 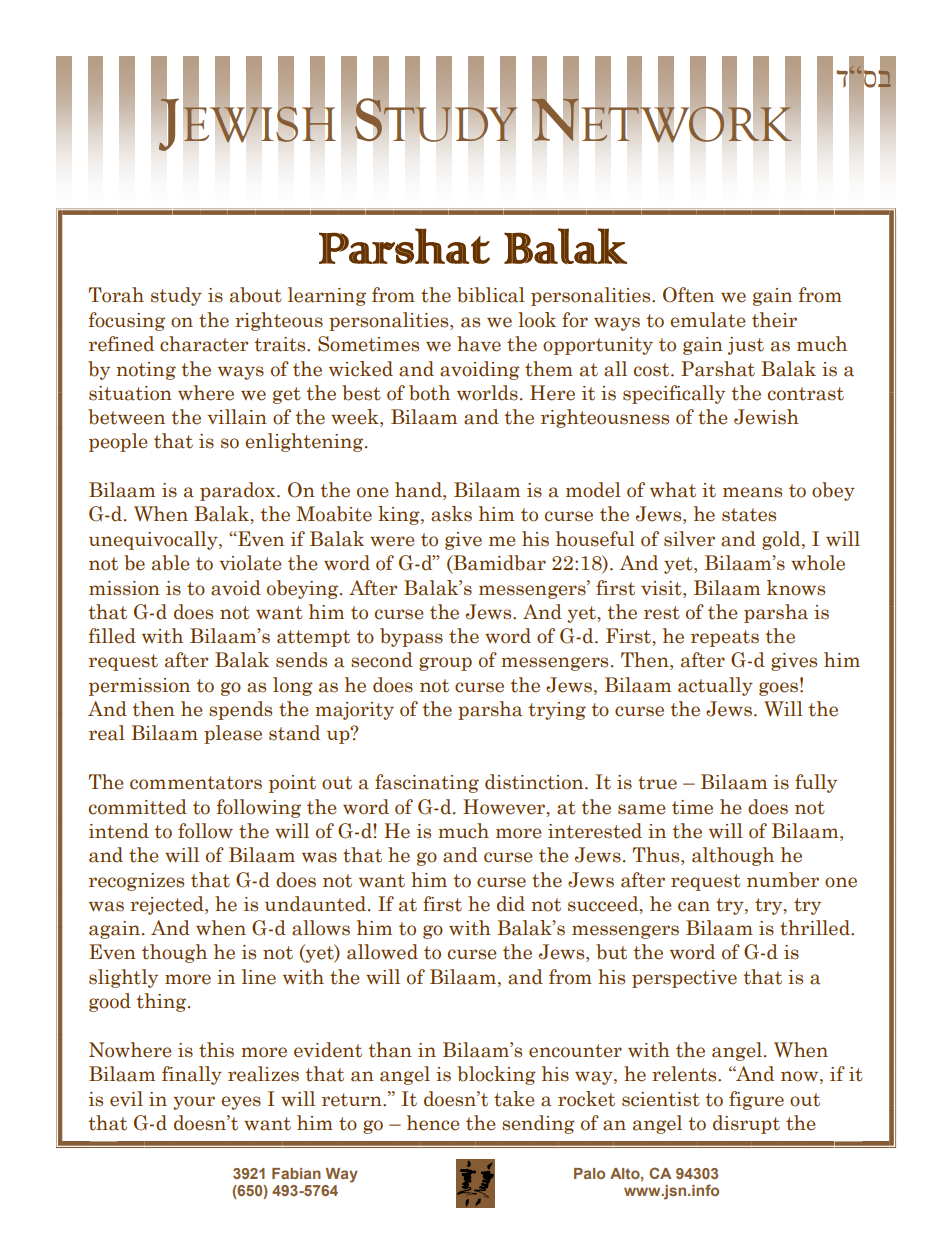 I want to click on character, so click(x=204, y=344).
